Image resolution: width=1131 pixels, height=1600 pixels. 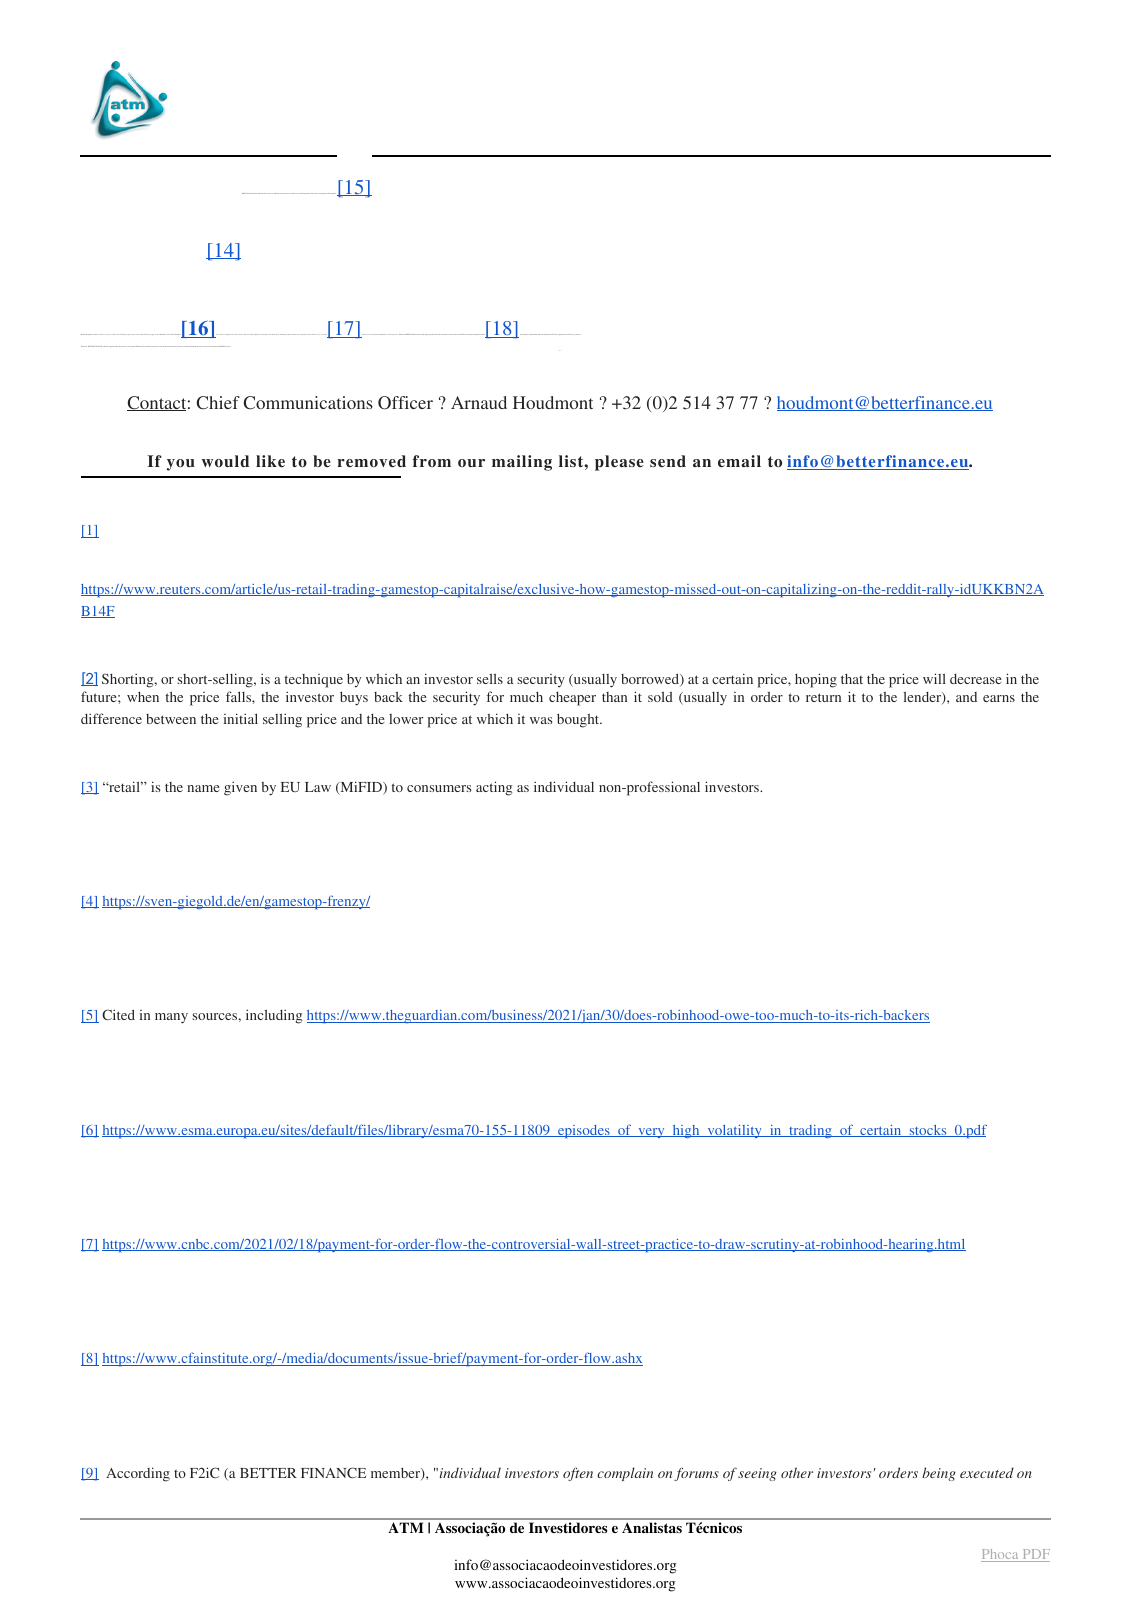 I want to click on return, so click(x=823, y=697).
